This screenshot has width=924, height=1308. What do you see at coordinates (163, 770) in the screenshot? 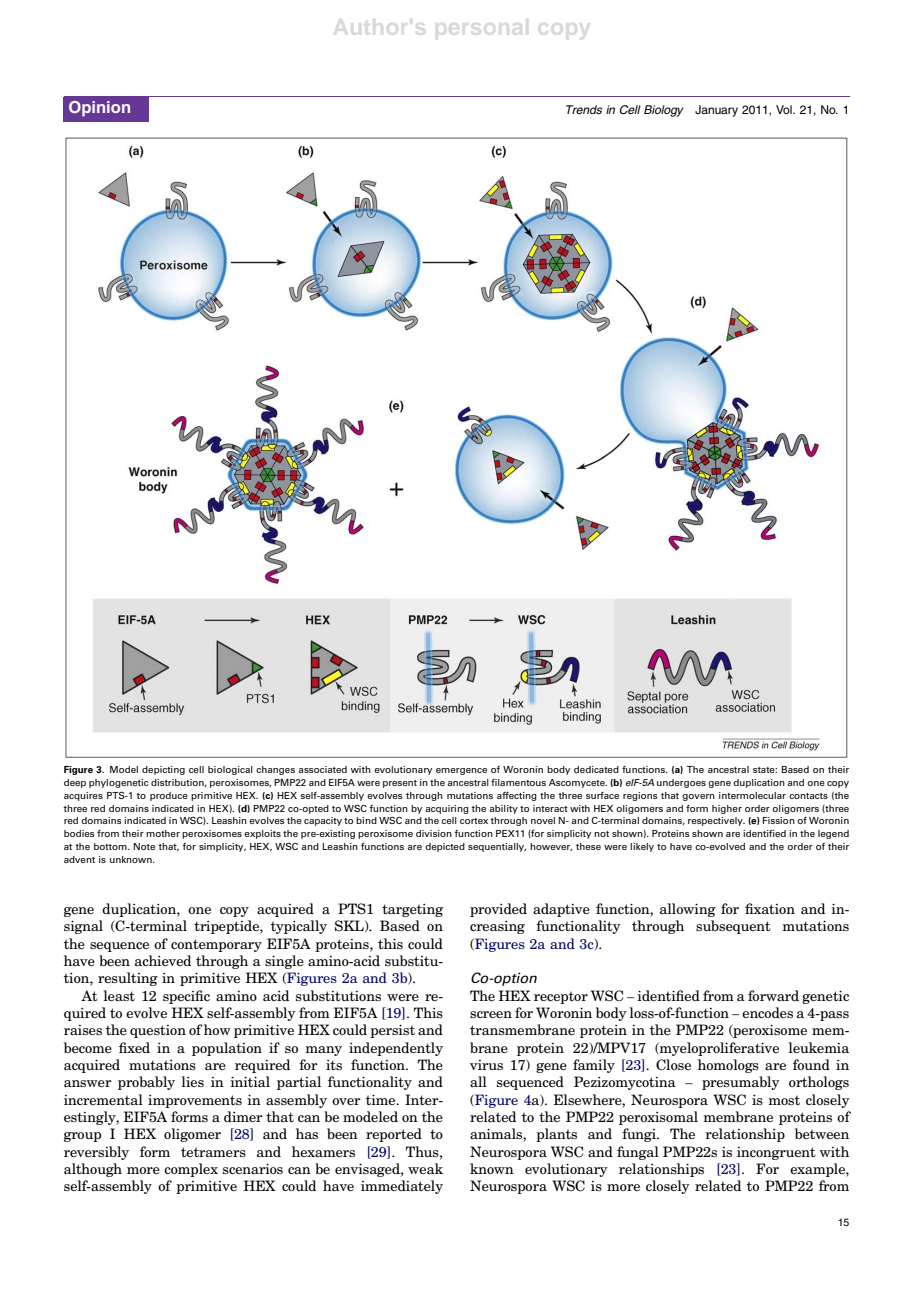
I see `depicting` at bounding box center [163, 770].
